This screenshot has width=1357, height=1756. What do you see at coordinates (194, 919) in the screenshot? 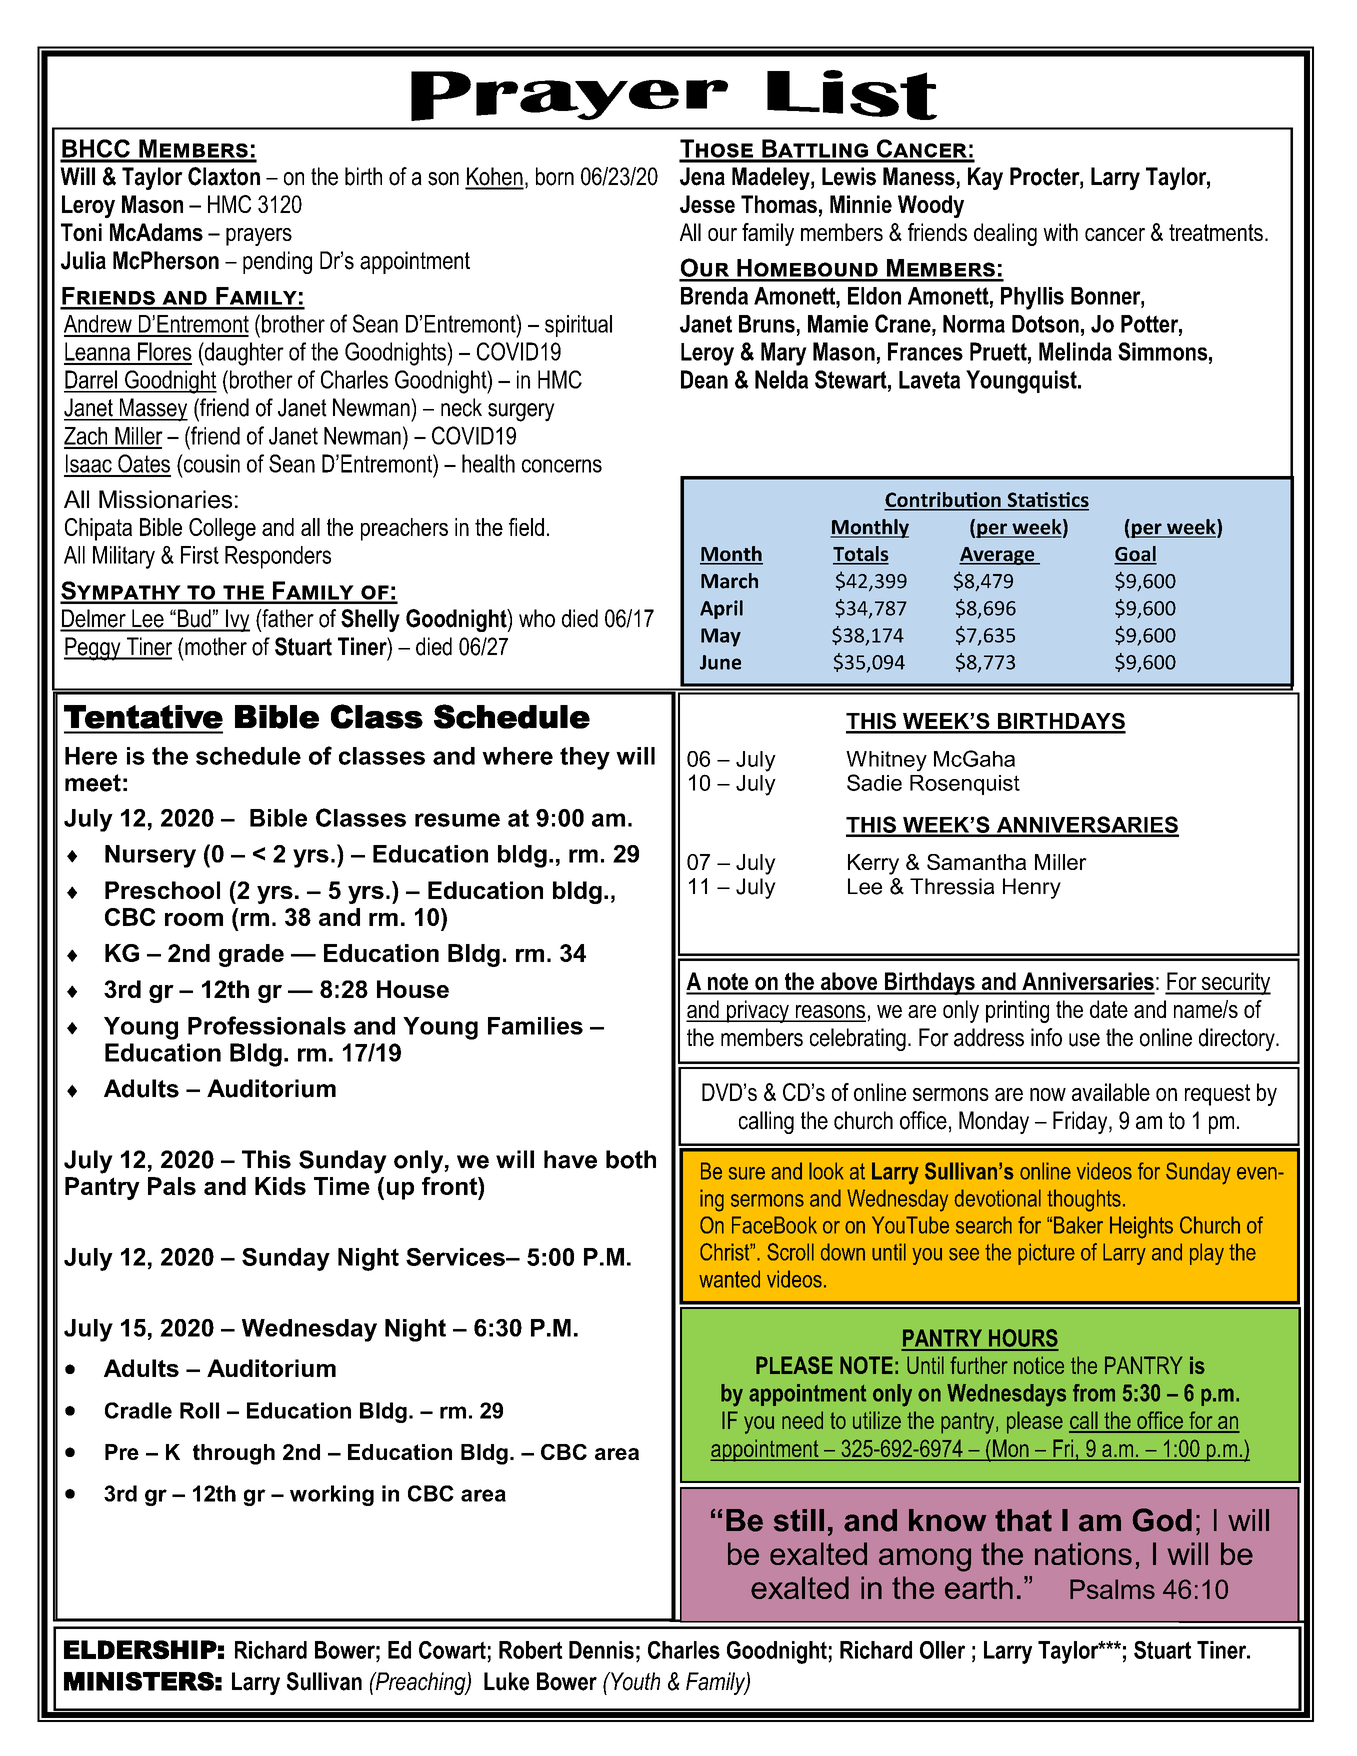
I see `room` at bounding box center [194, 919].
